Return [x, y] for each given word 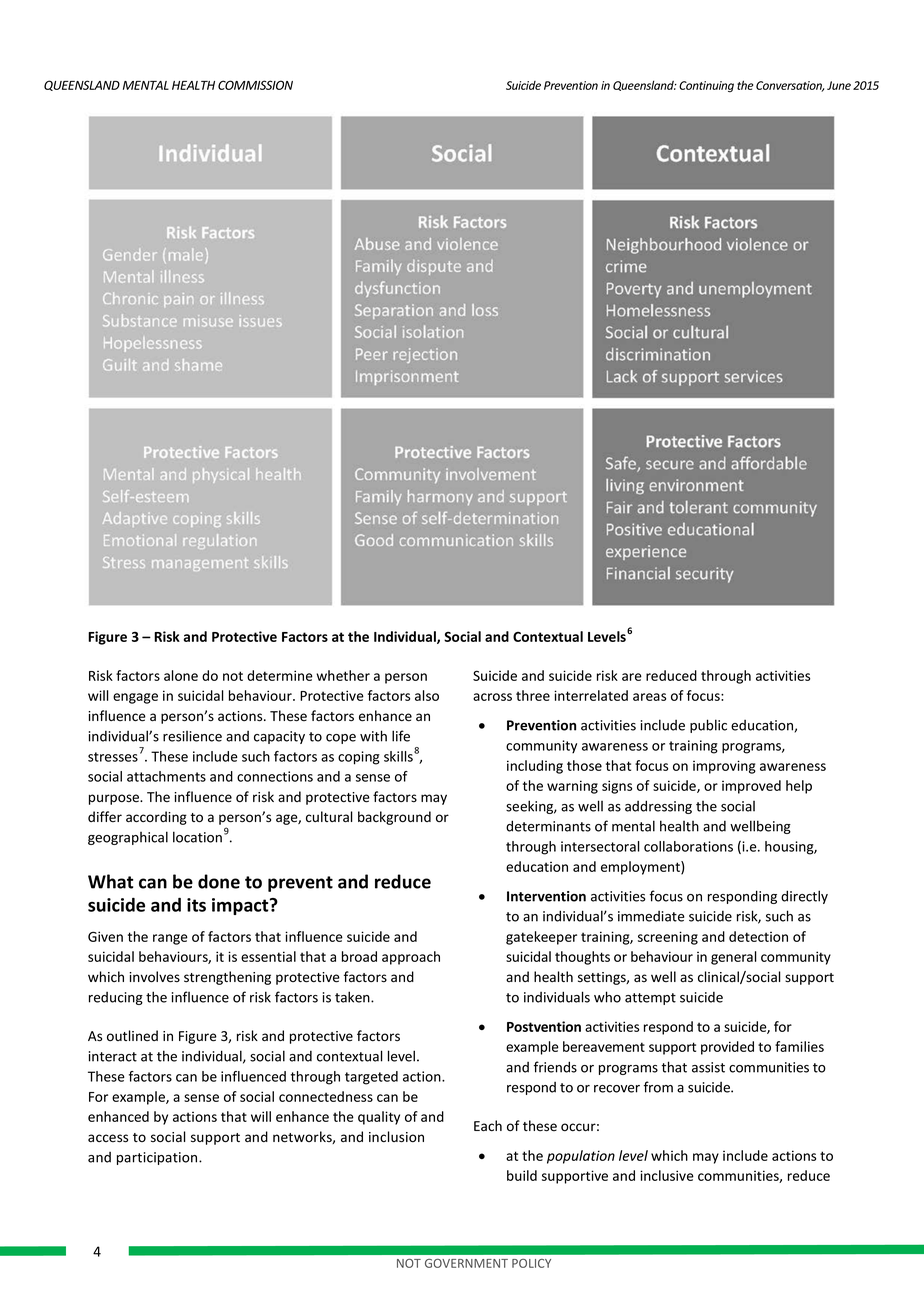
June [839, 85]
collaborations [688, 846]
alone [181, 675]
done [219, 881]
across [492, 697]
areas [649, 697]
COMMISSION [255, 85]
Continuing [706, 86]
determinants [548, 826]
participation [158, 1158]
